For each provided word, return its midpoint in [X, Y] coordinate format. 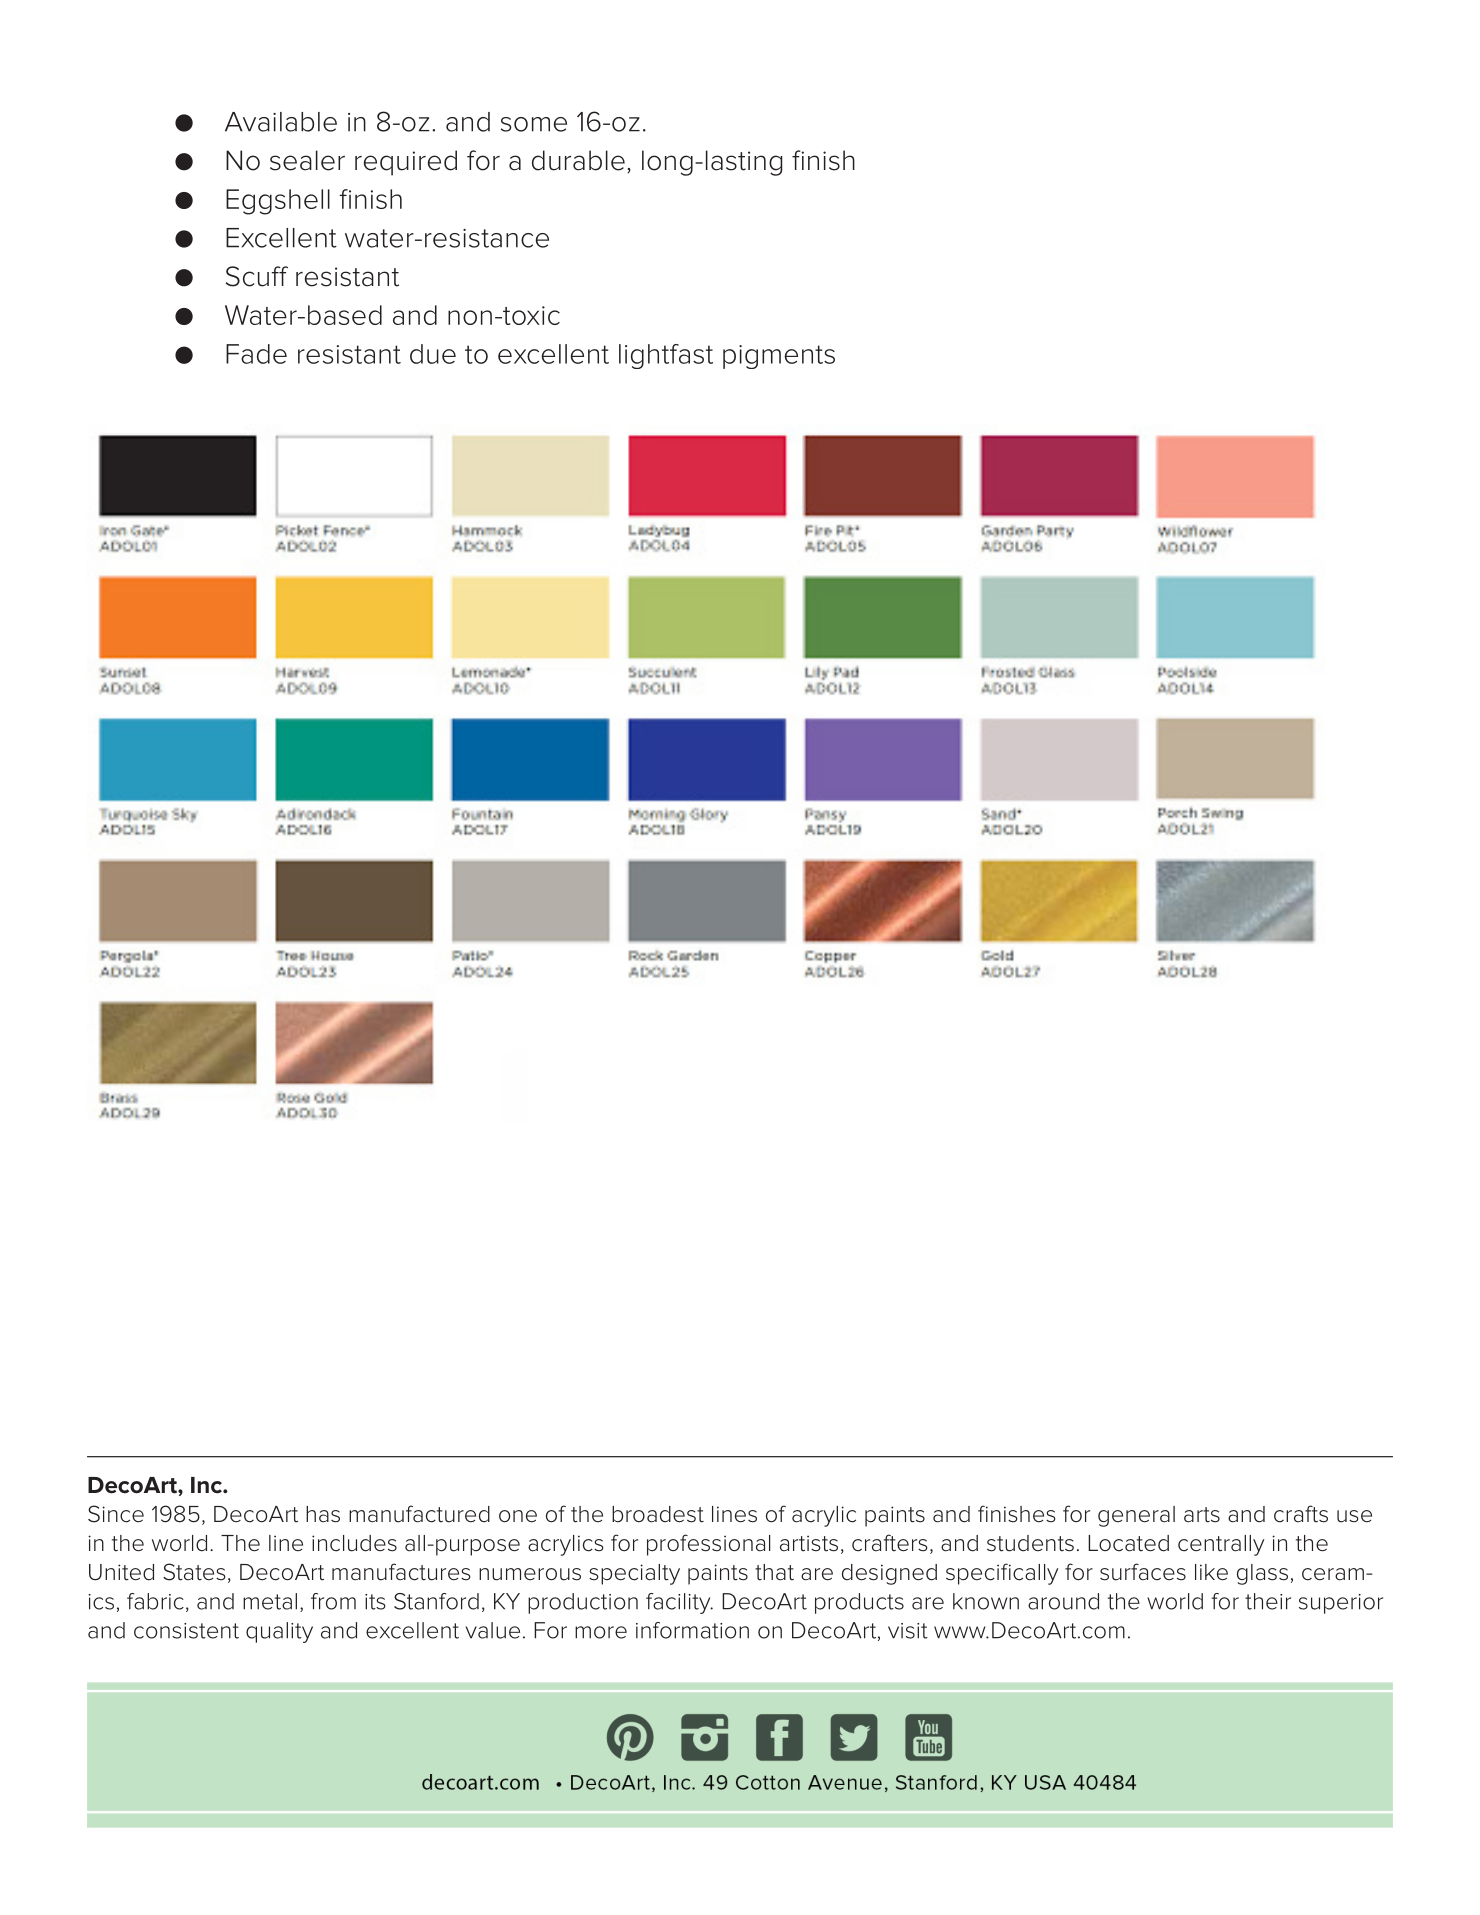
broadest [658, 1514]
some [534, 124]
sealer [307, 160]
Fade [256, 354]
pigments [779, 357]
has [323, 1514]
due [433, 354]
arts [1202, 1515]
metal [270, 1601]
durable [578, 160]
